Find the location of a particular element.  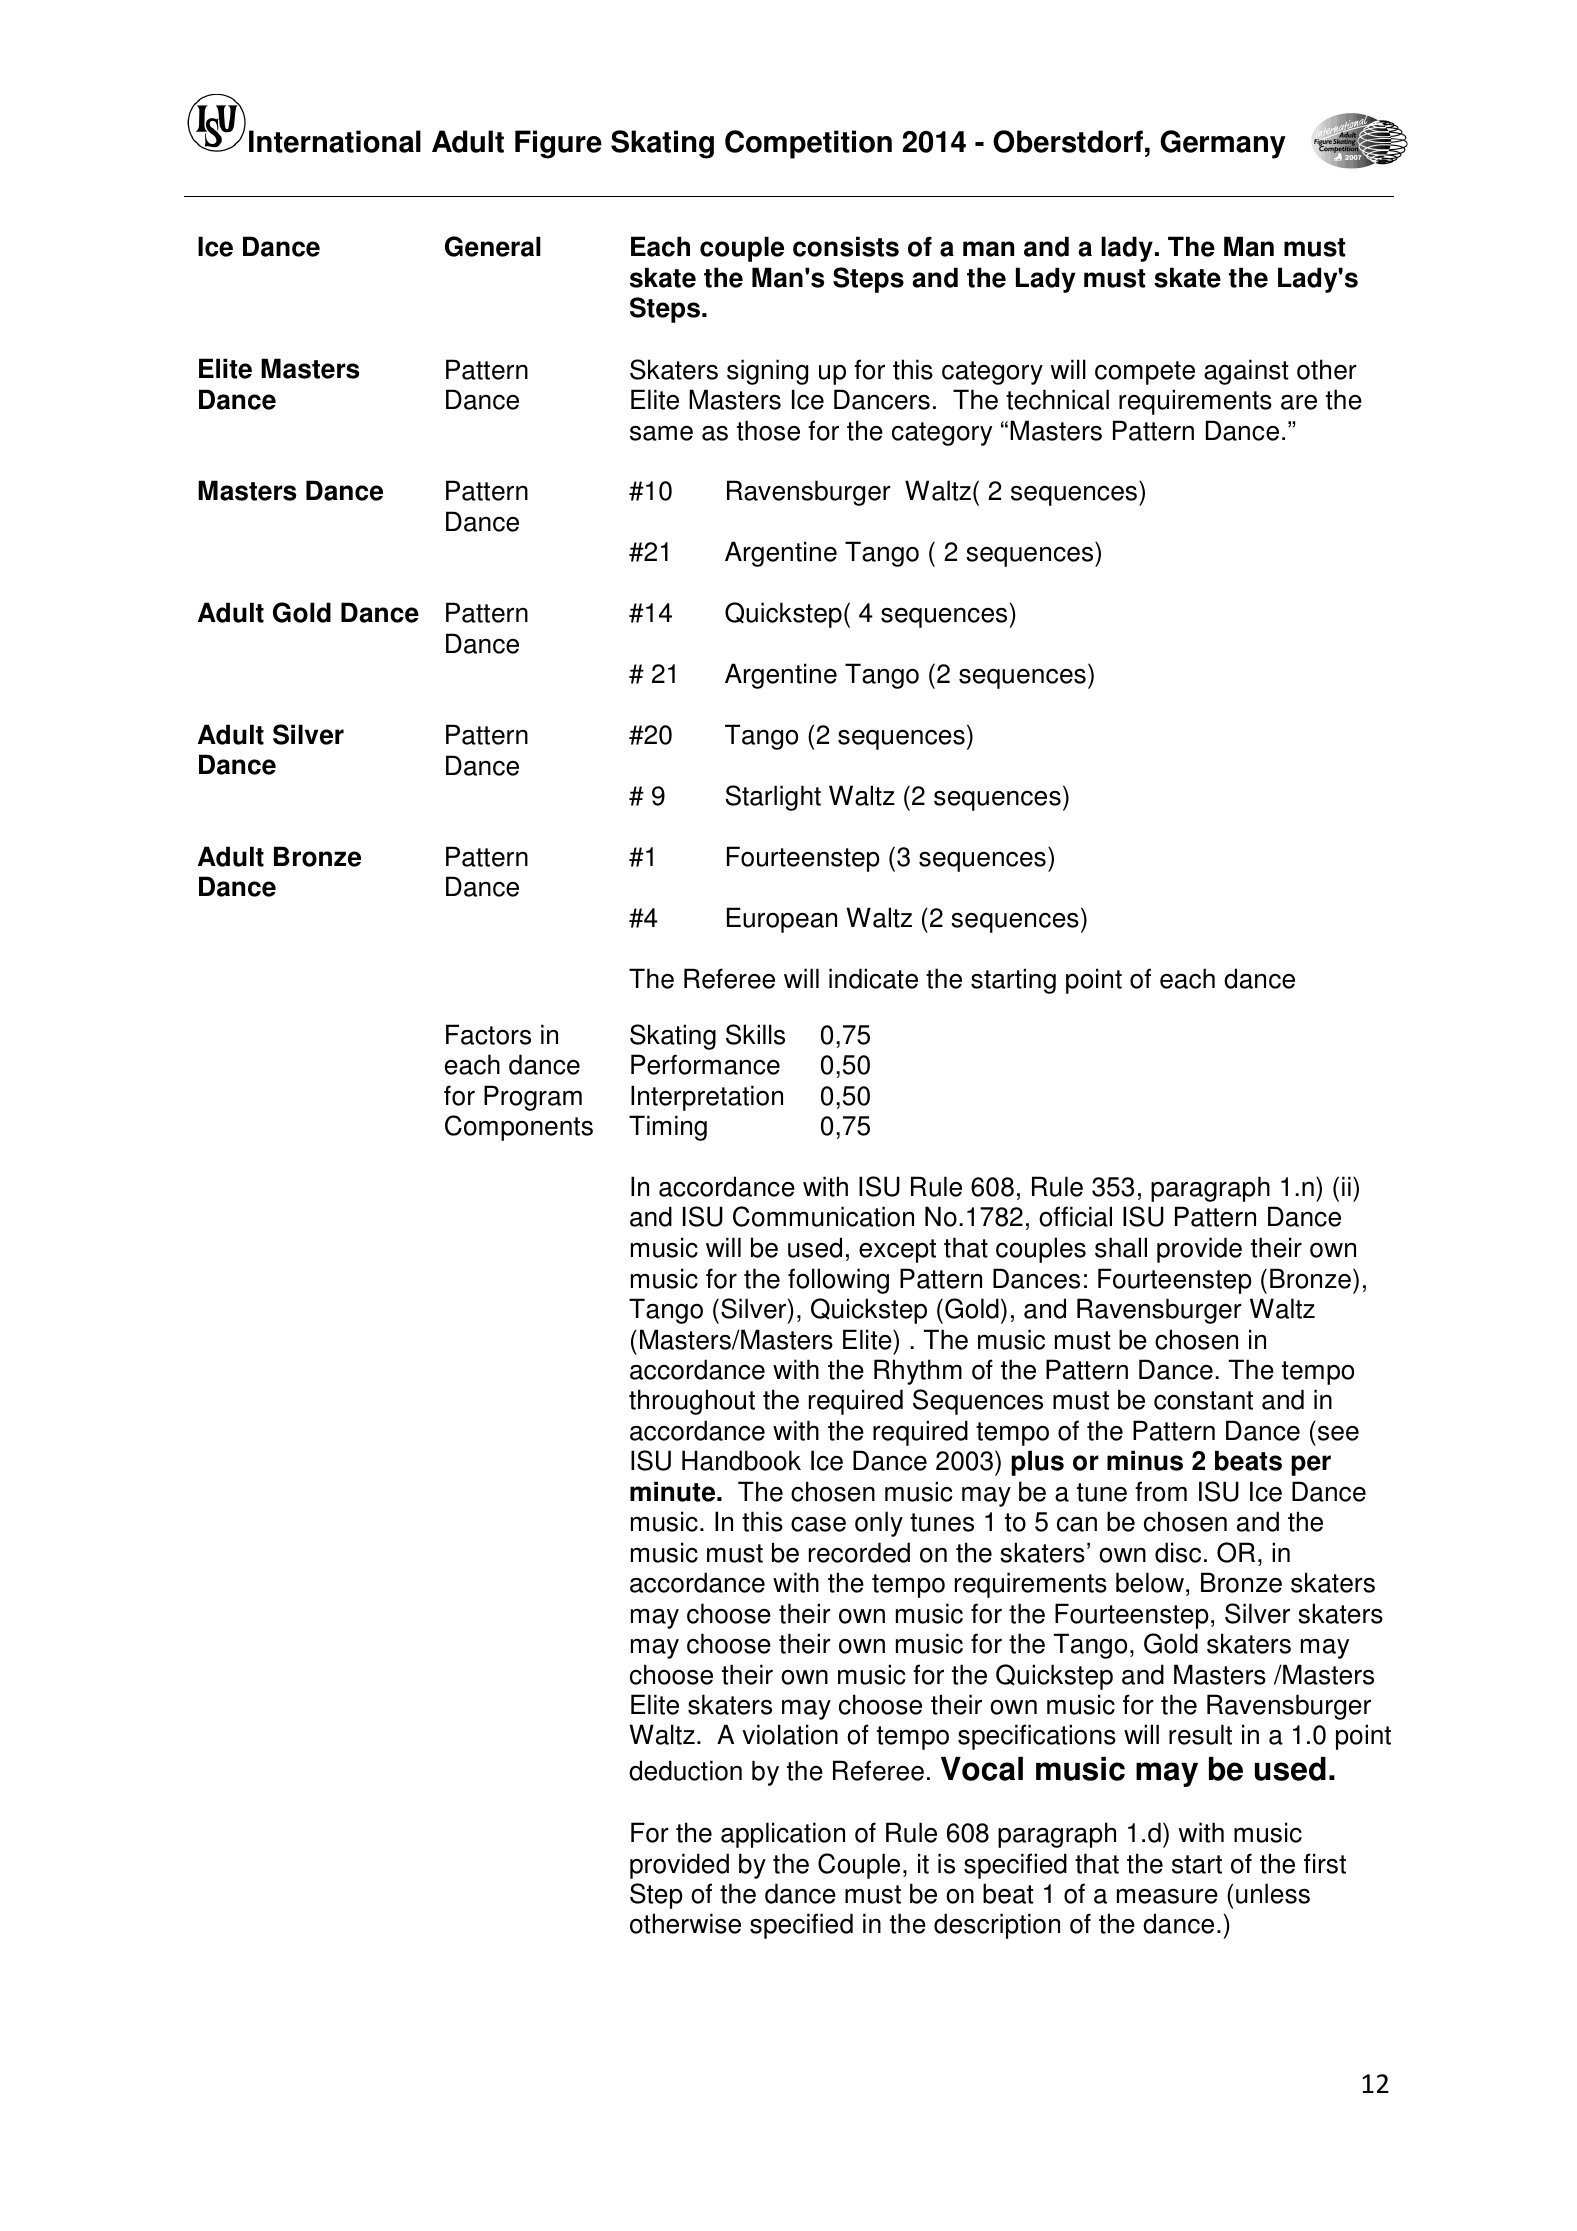

General is located at coordinates (493, 246).
